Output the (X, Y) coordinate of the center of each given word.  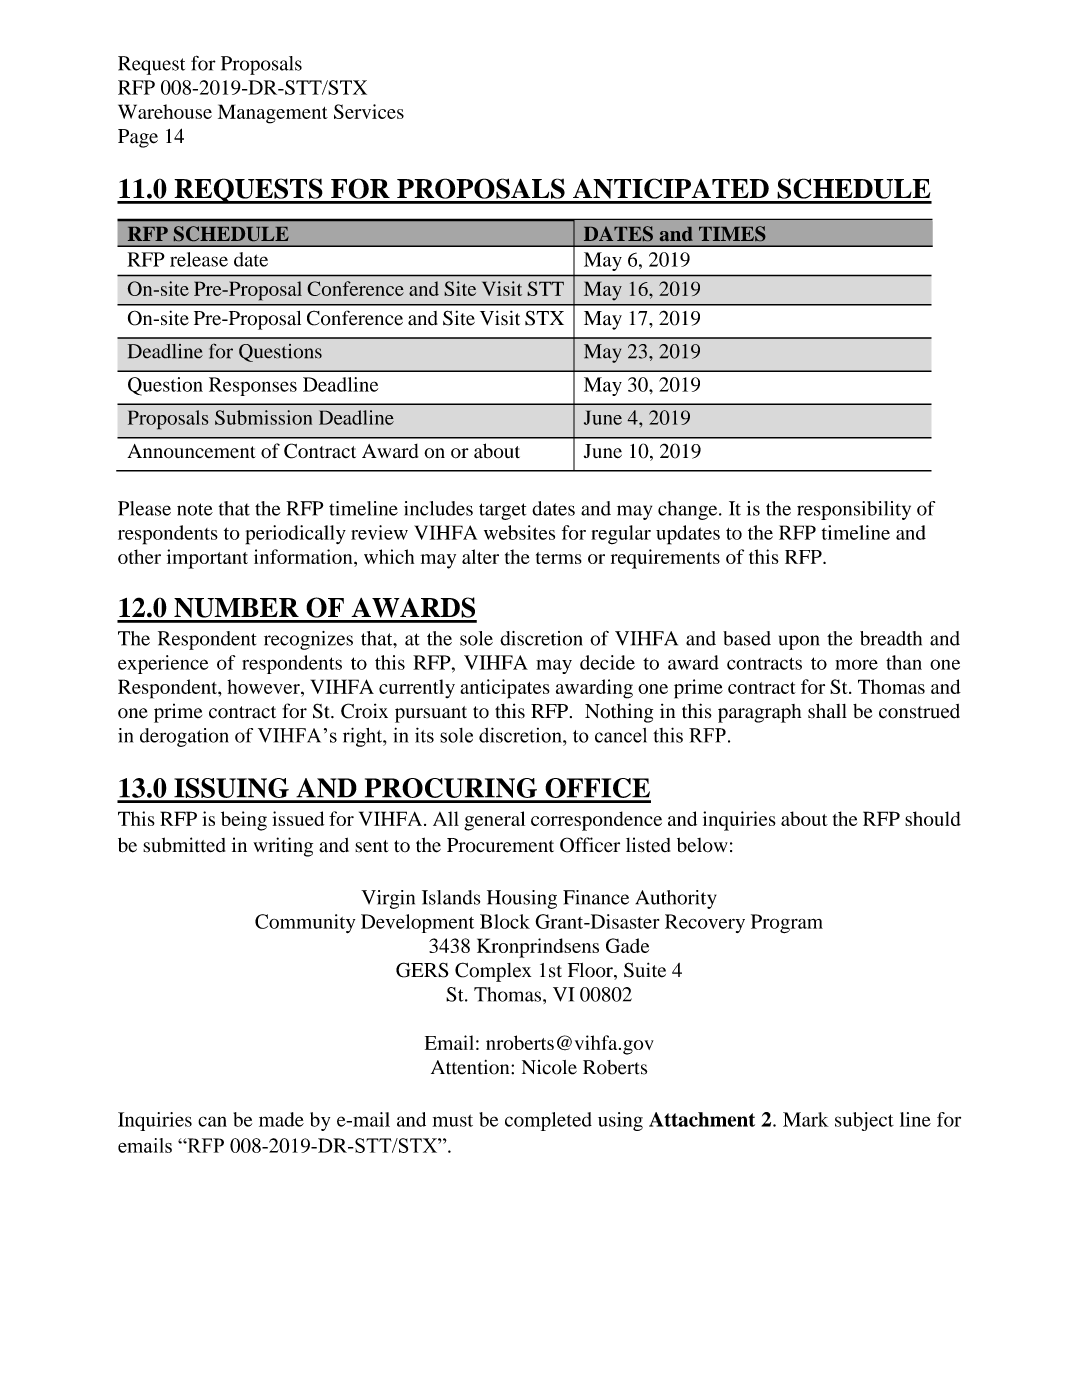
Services (369, 111)
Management (273, 114)
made (281, 1119)
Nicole (549, 1067)
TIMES (732, 233)
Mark (806, 1119)
